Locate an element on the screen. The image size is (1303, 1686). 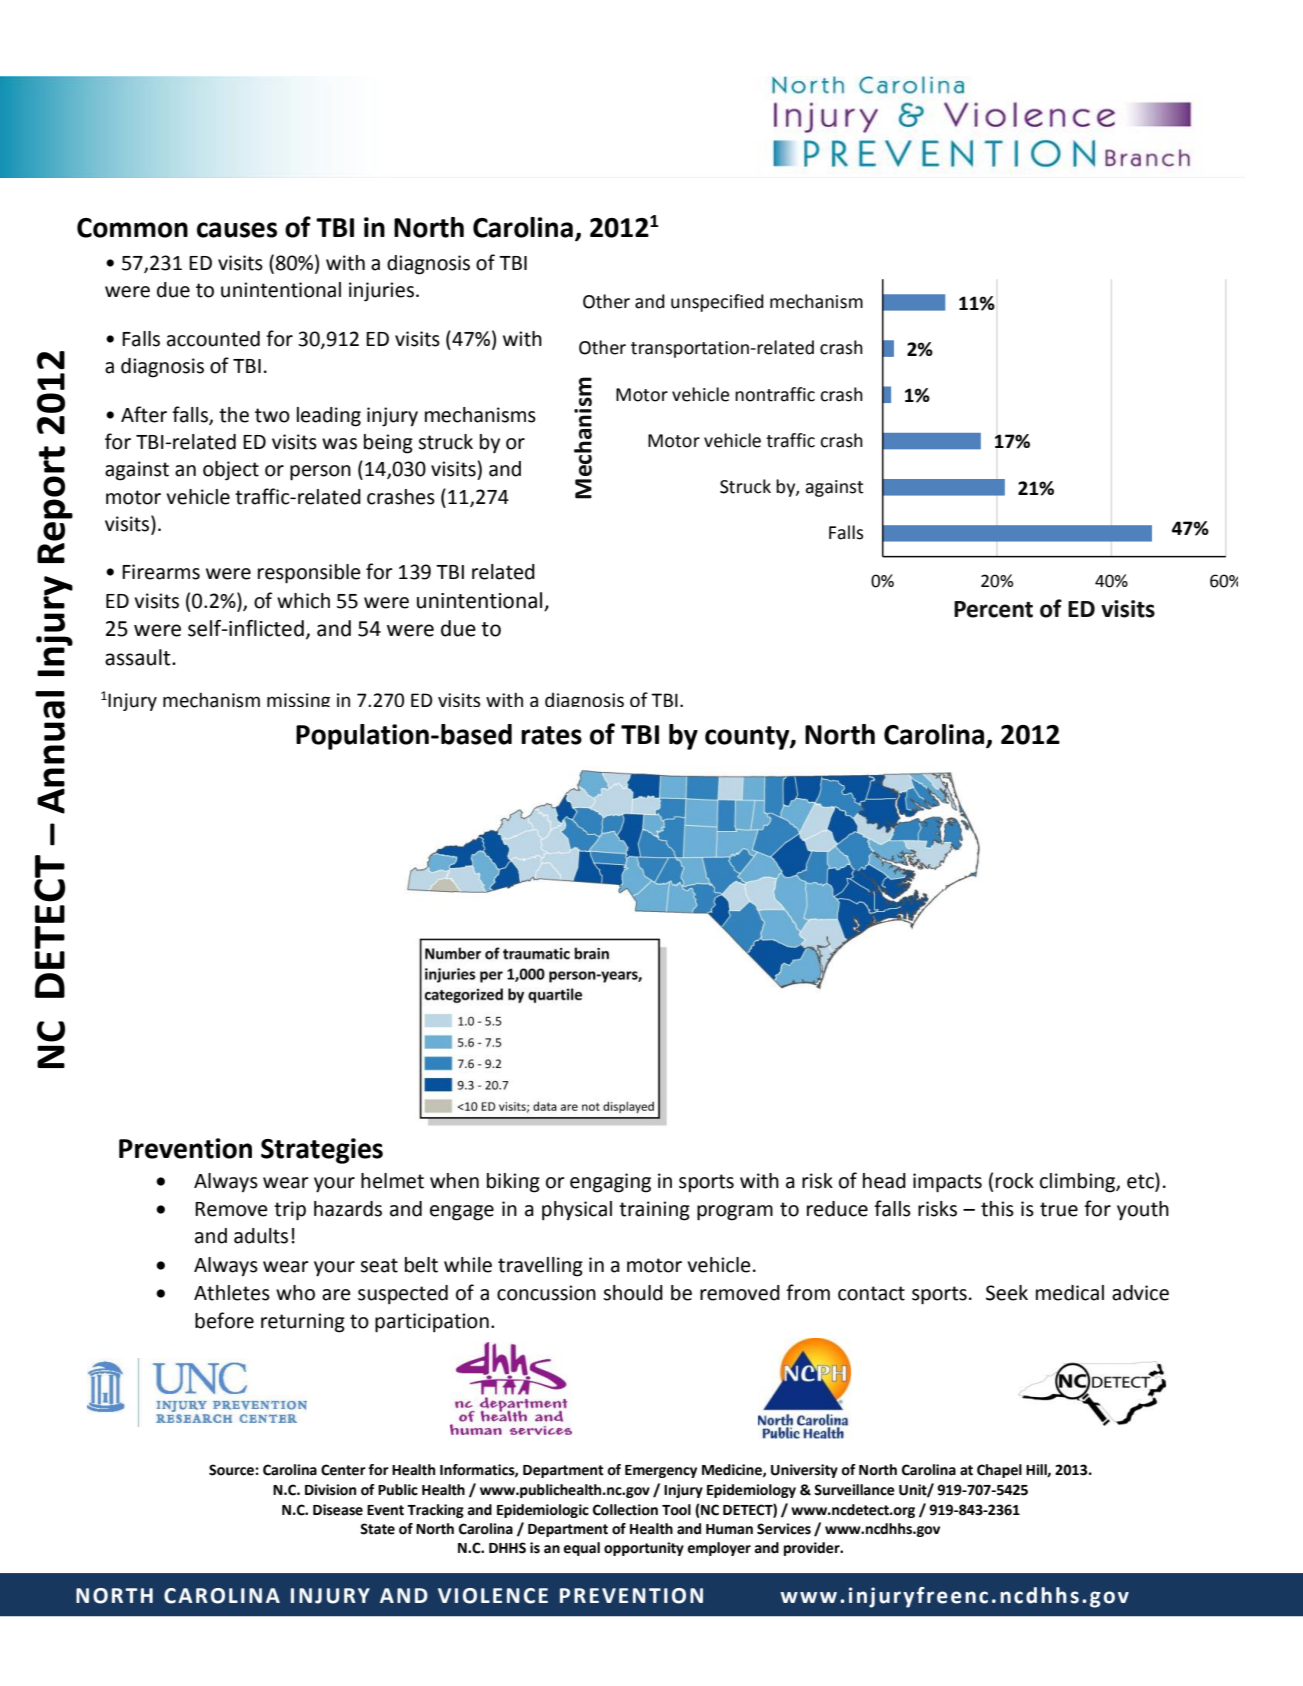
missing is located at coordinates (298, 700).
